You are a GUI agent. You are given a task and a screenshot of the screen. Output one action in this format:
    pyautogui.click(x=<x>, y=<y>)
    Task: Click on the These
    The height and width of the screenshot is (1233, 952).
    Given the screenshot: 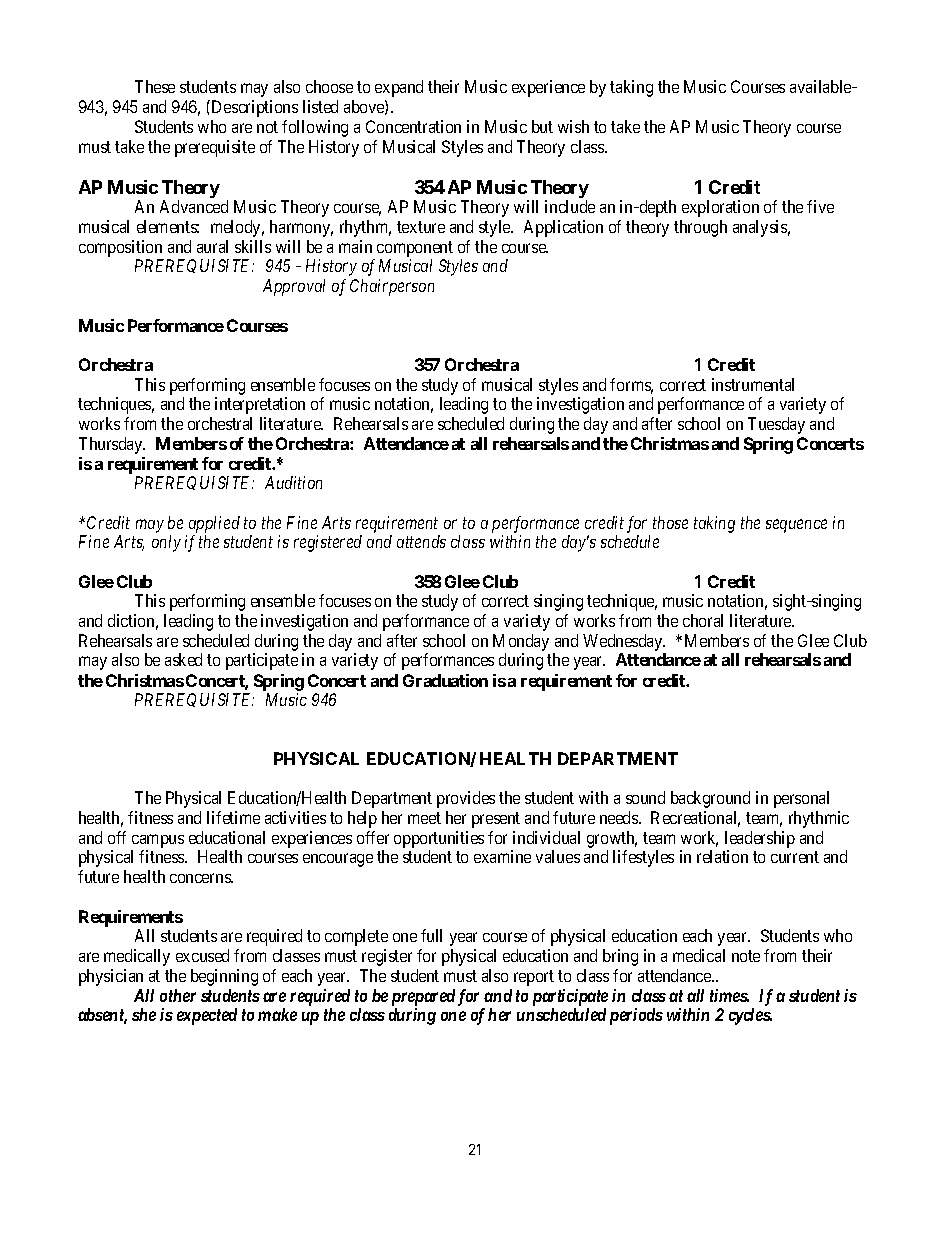 What is the action you would take?
    pyautogui.click(x=155, y=86)
